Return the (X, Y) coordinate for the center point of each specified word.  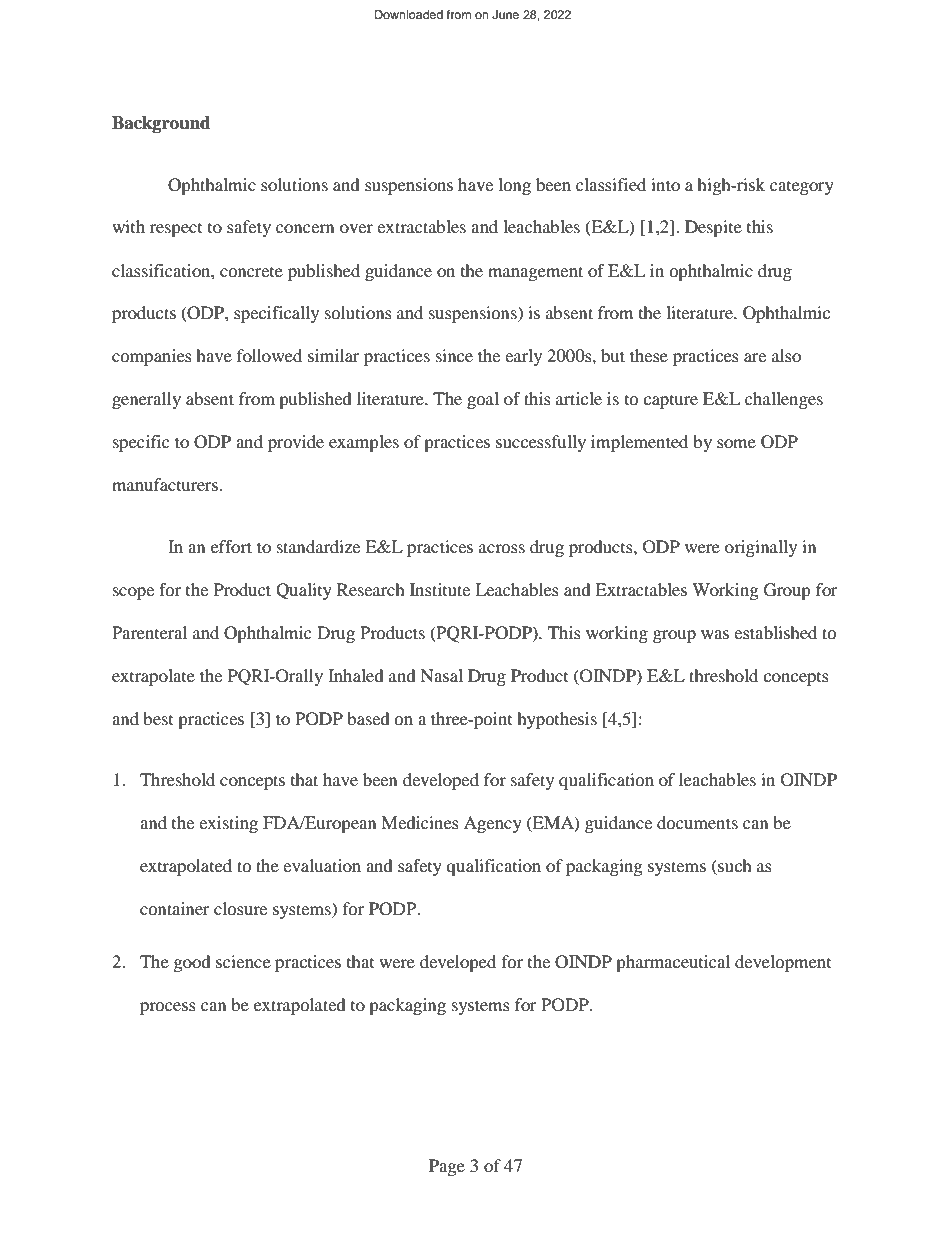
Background (161, 124)
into (665, 184)
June (505, 15)
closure (240, 908)
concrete (251, 271)
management (535, 273)
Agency (493, 824)
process (168, 1008)
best (158, 718)
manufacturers (165, 484)
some (736, 443)
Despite (713, 228)
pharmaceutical (673, 963)
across (502, 548)
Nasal (441, 675)
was (715, 634)
